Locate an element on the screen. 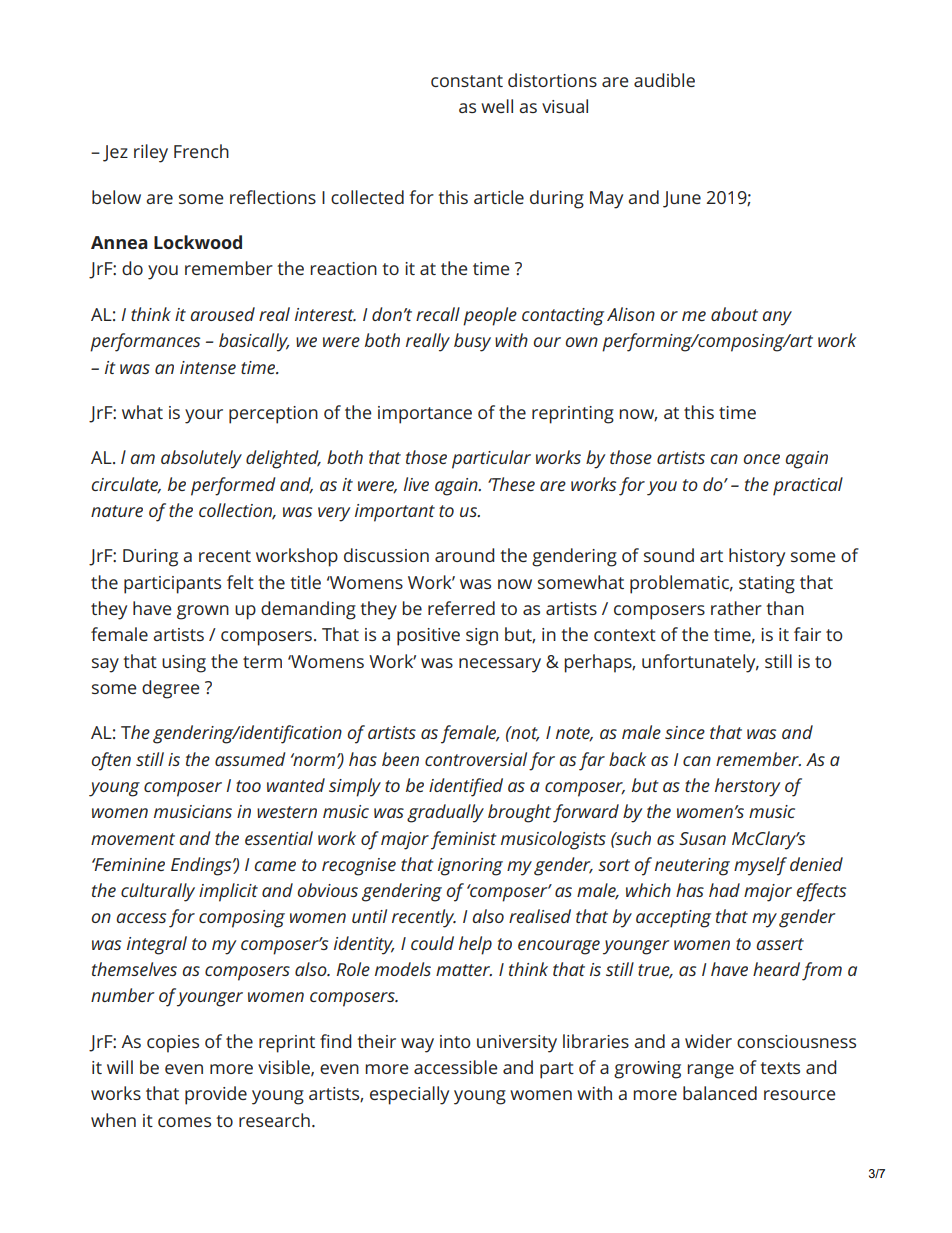 This screenshot has width=952, height=1233. ignoring is located at coordinates (470, 867).
